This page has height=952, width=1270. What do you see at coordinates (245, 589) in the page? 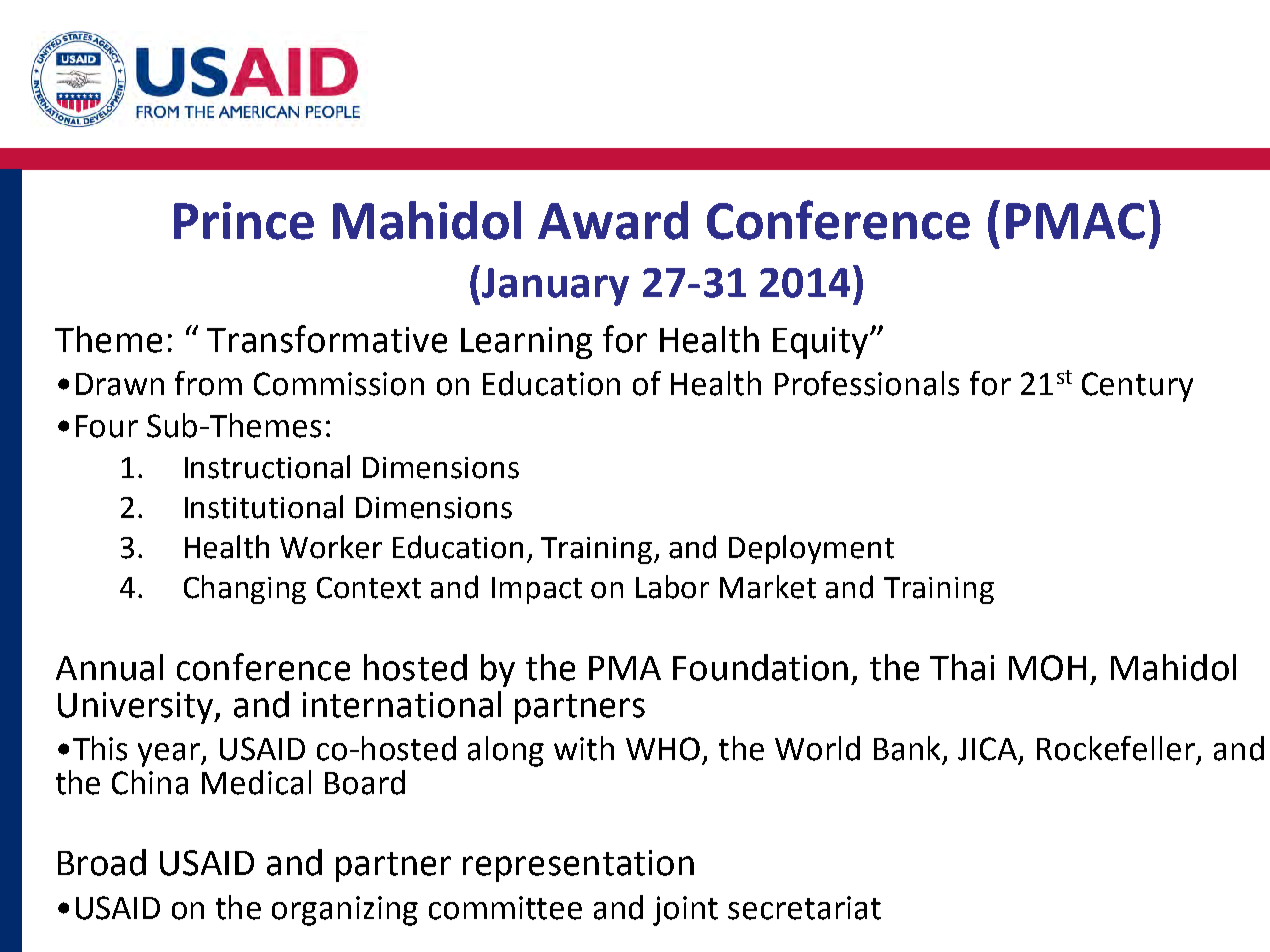
I see `Changing` at bounding box center [245, 589].
